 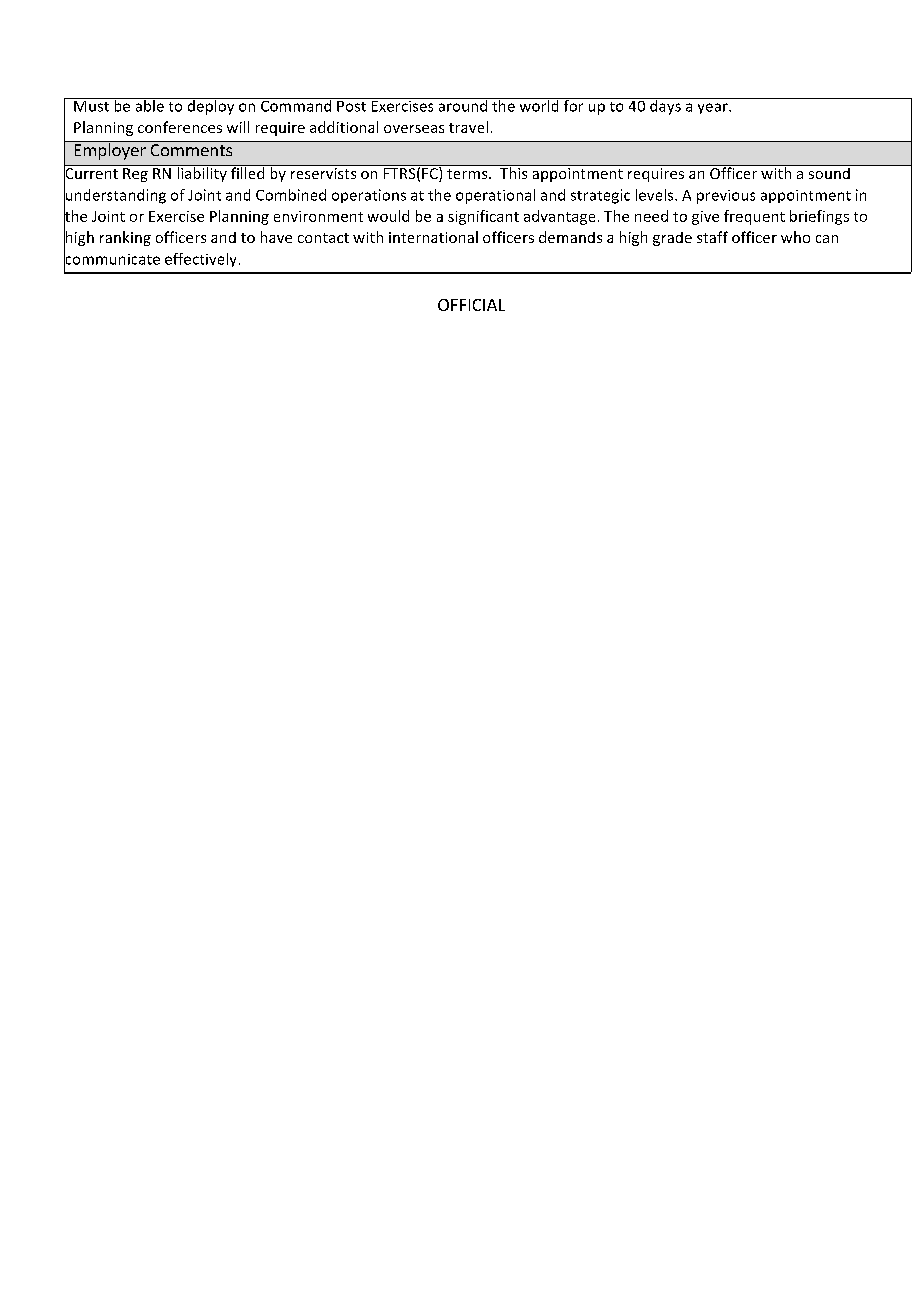 I want to click on staff, so click(x=712, y=237).
